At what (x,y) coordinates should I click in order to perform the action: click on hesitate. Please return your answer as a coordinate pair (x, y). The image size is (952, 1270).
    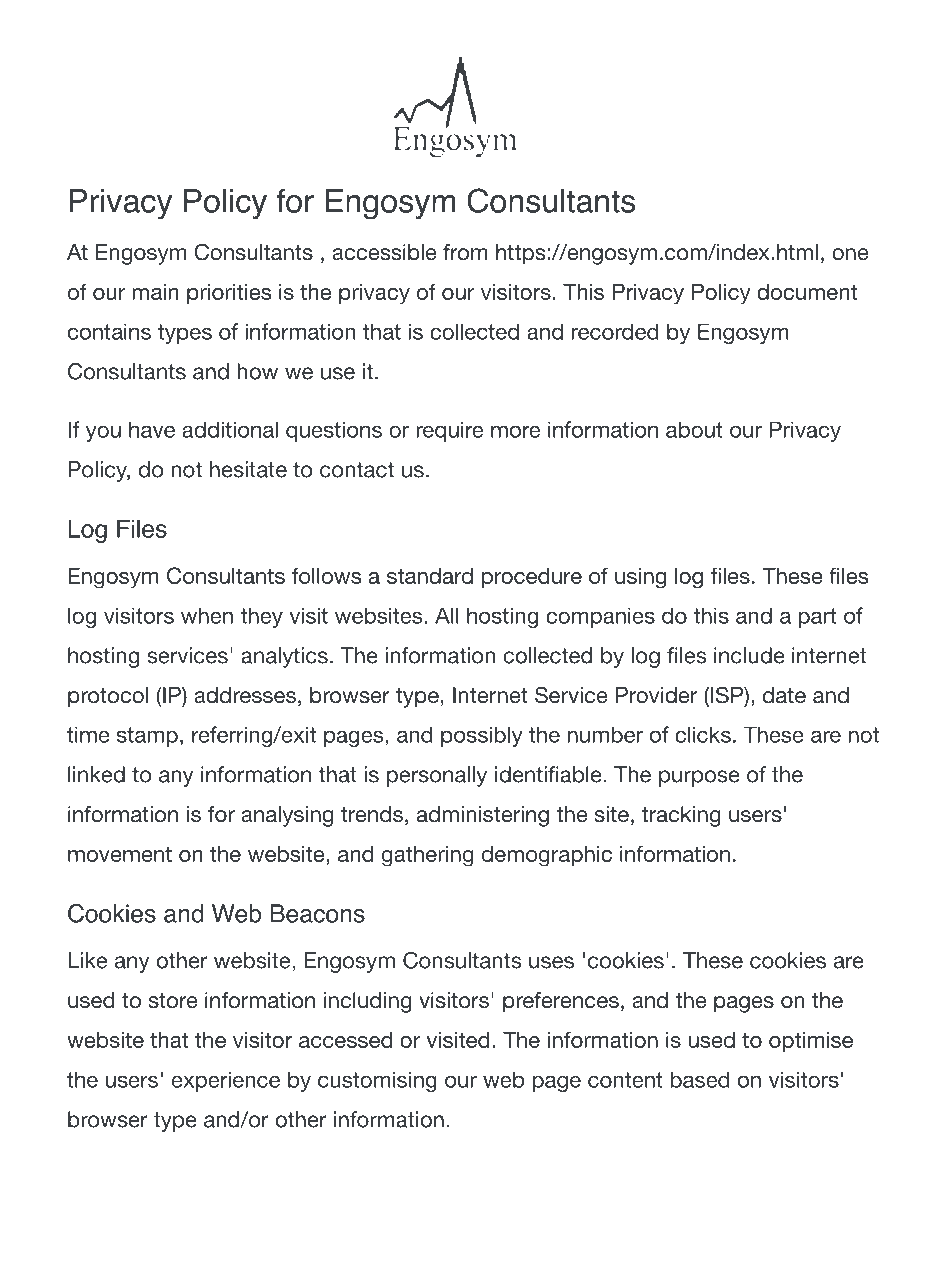
    Looking at the image, I should click on (248, 469).
